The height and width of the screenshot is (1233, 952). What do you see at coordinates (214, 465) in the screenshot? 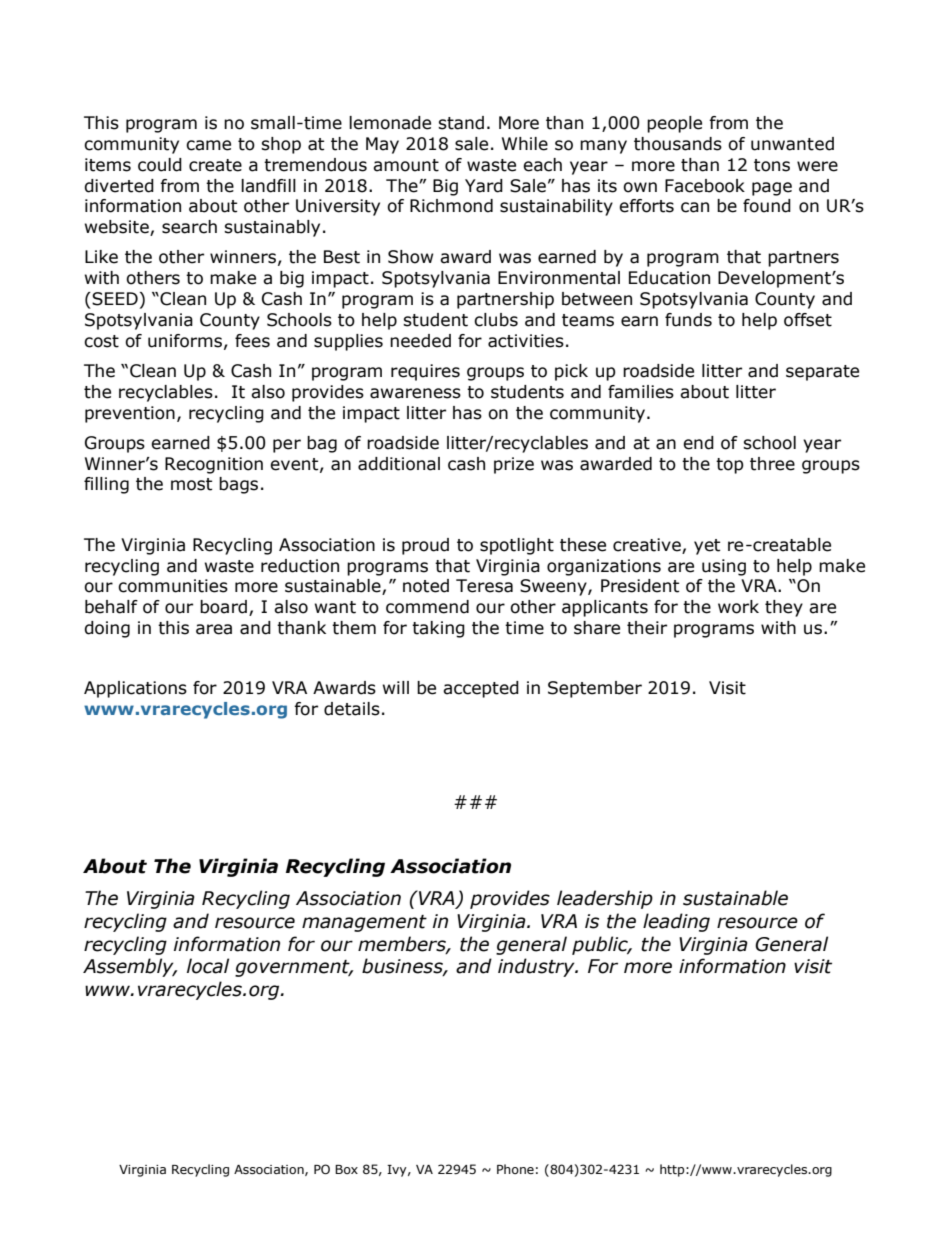
I see `Recognition` at bounding box center [214, 465].
